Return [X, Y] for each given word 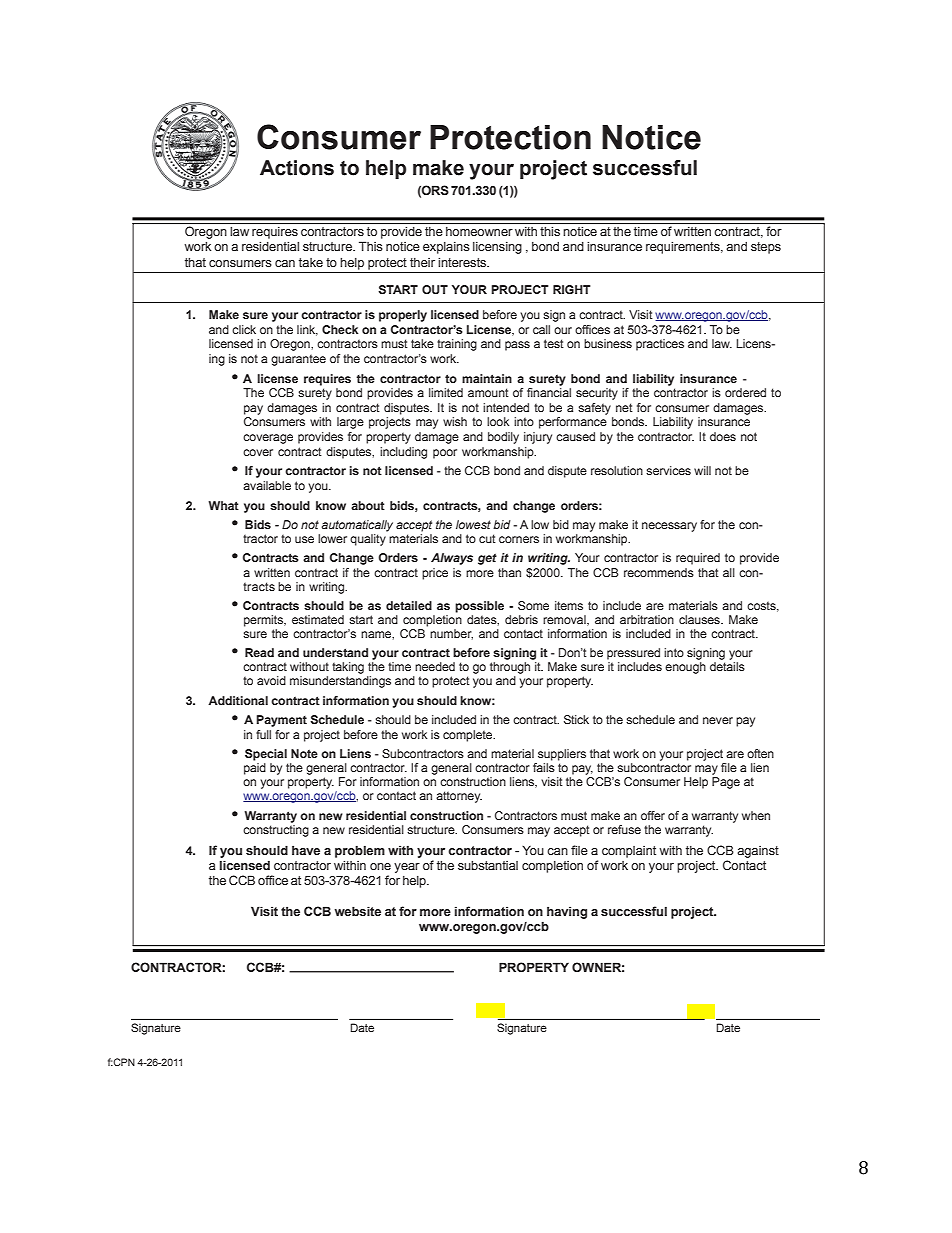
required [698, 559]
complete [469, 736]
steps [766, 248]
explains [446, 248]
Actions [297, 168]
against [758, 852]
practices [660, 345]
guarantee [298, 360]
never [718, 720]
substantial [488, 865]
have [306, 850]
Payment [281, 721]
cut [487, 538]
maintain [487, 378]
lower [332, 538]
